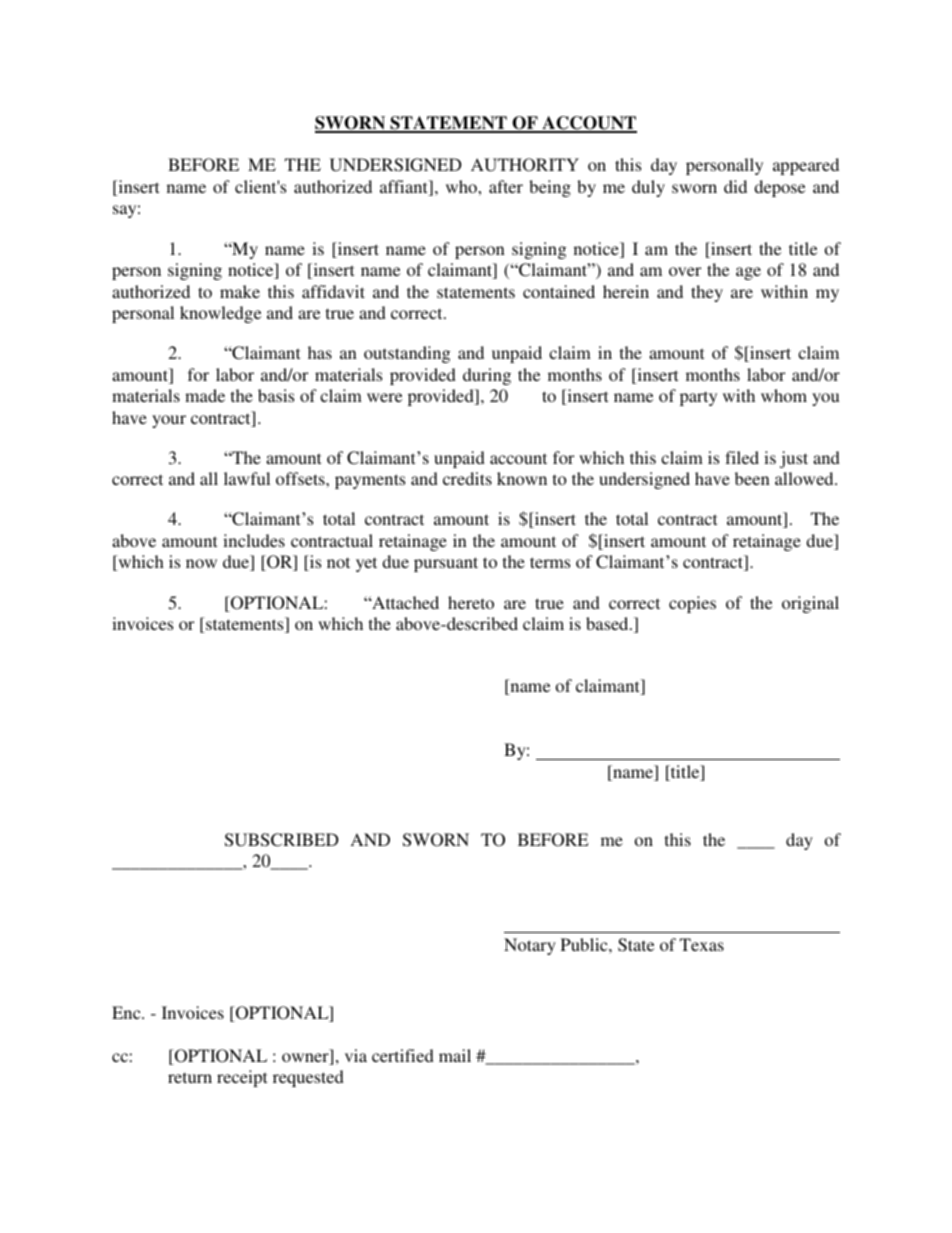 This screenshot has height=1233, width=952. I want to click on return, so click(190, 1077).
